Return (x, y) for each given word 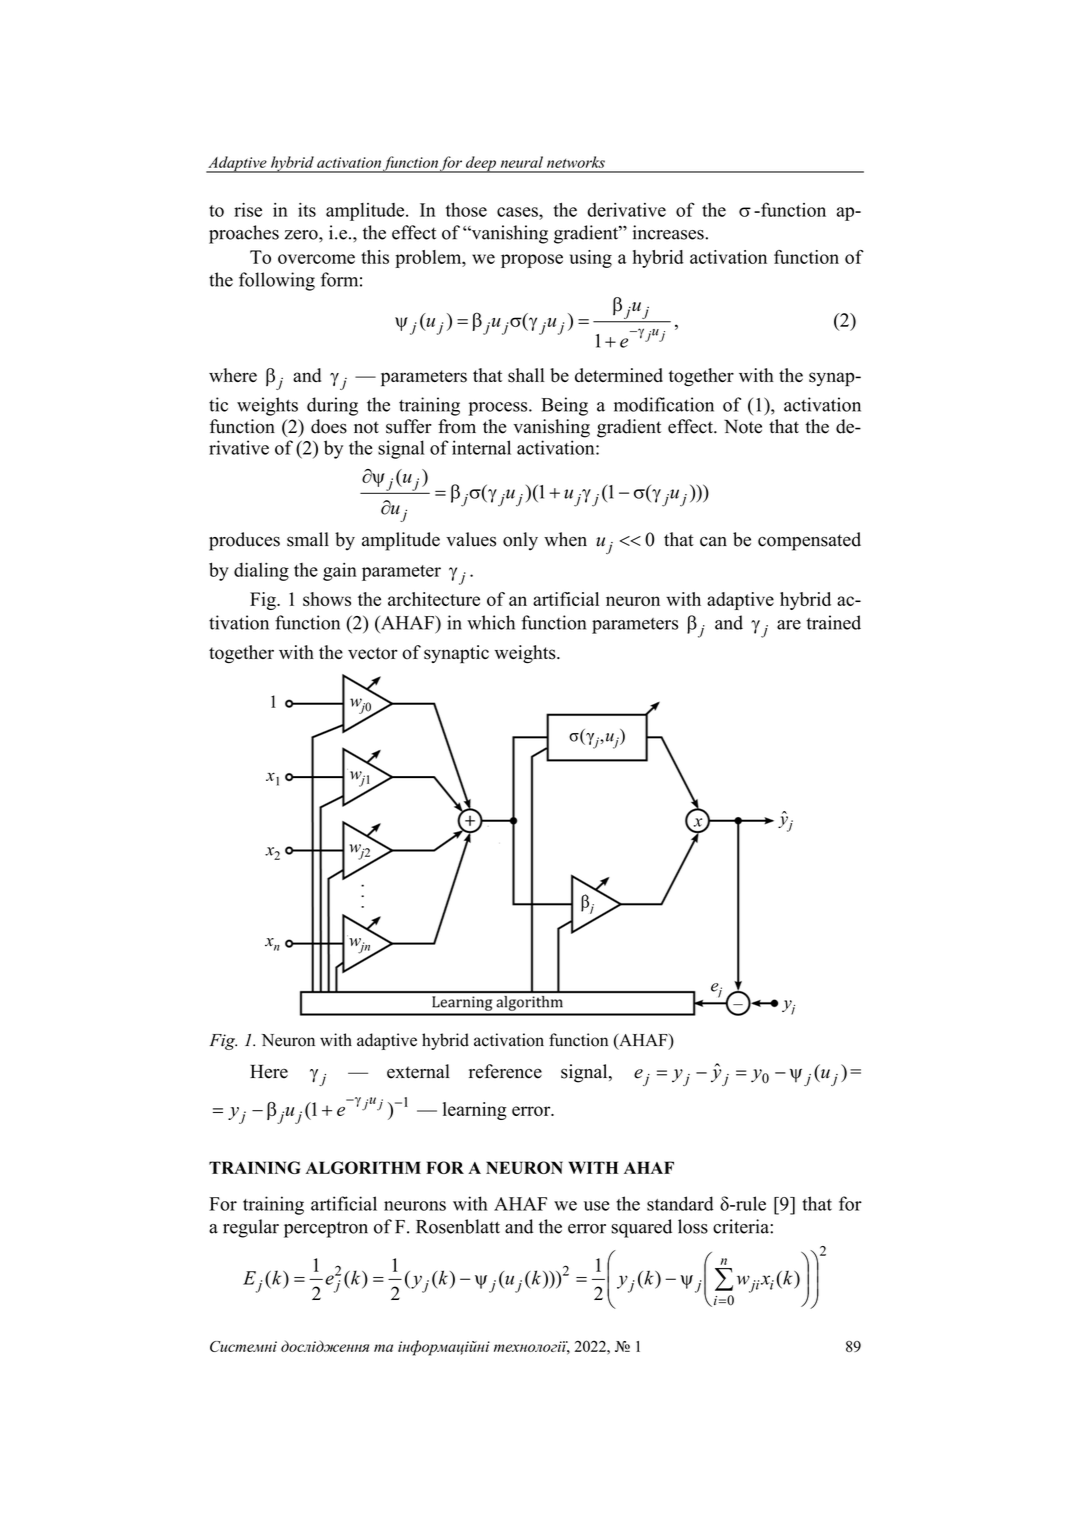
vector (373, 653)
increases (668, 232)
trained (833, 622)
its (307, 210)
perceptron (326, 1229)
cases (518, 212)
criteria (742, 1226)
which (491, 622)
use (596, 1206)
